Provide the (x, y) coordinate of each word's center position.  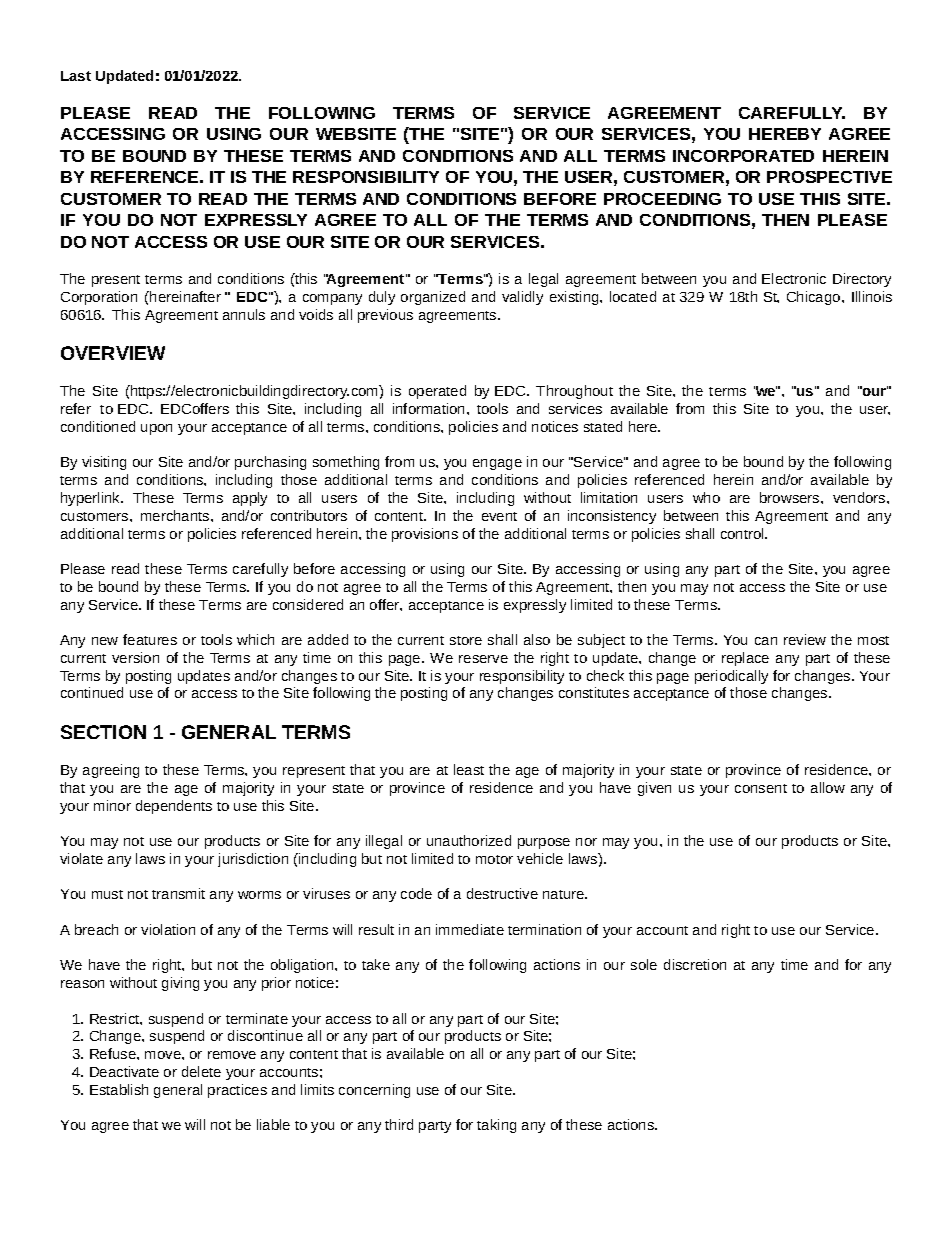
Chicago (813, 298)
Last (76, 76)
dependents (174, 807)
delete (201, 1071)
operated (437, 392)
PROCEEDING (662, 199)
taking (496, 1126)
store (466, 640)
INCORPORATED (743, 156)
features (150, 639)
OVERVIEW (113, 353)
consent (761, 788)
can (766, 641)
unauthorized (469, 840)
